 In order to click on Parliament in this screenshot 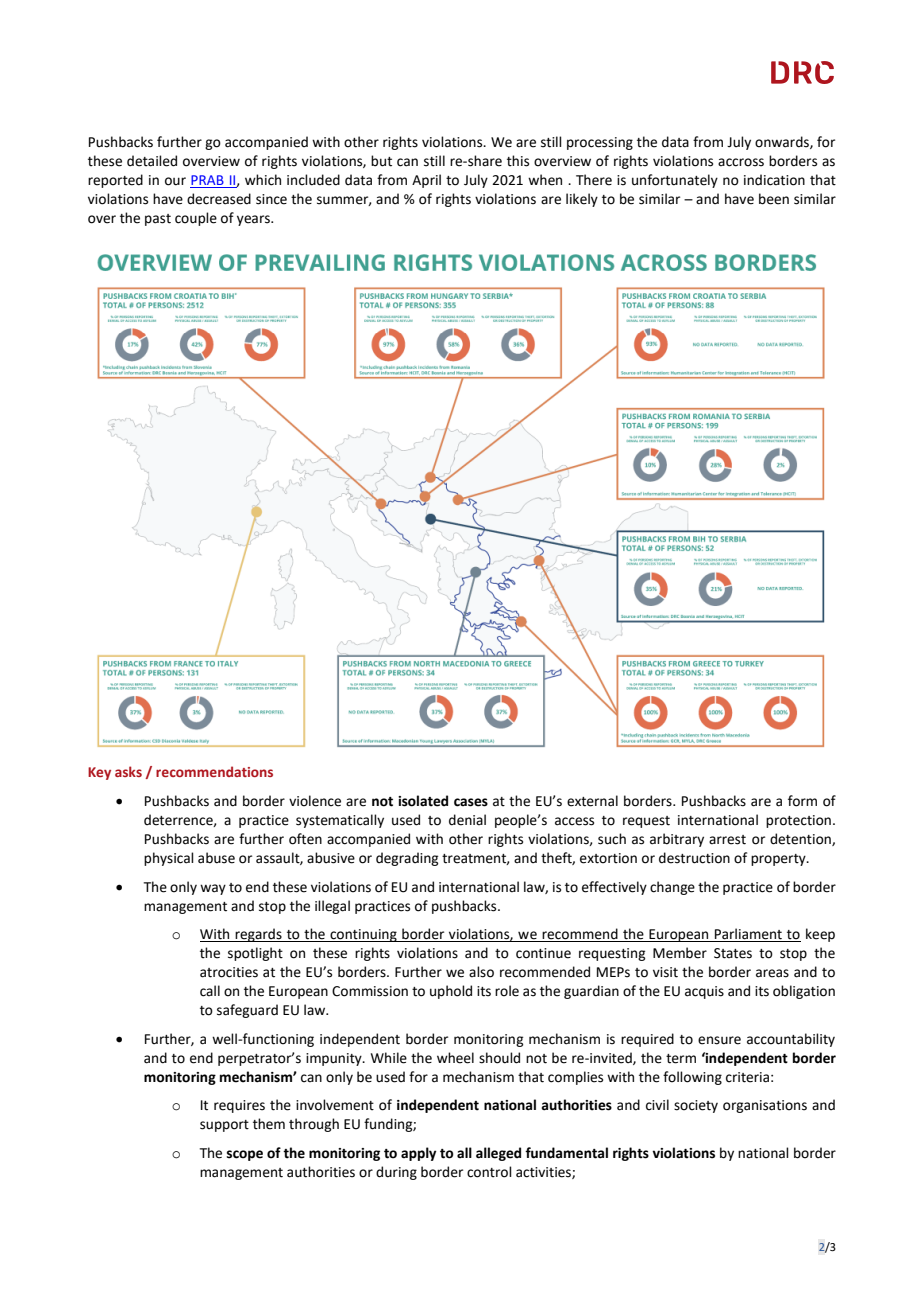, I will do `click(748, 935)`.
